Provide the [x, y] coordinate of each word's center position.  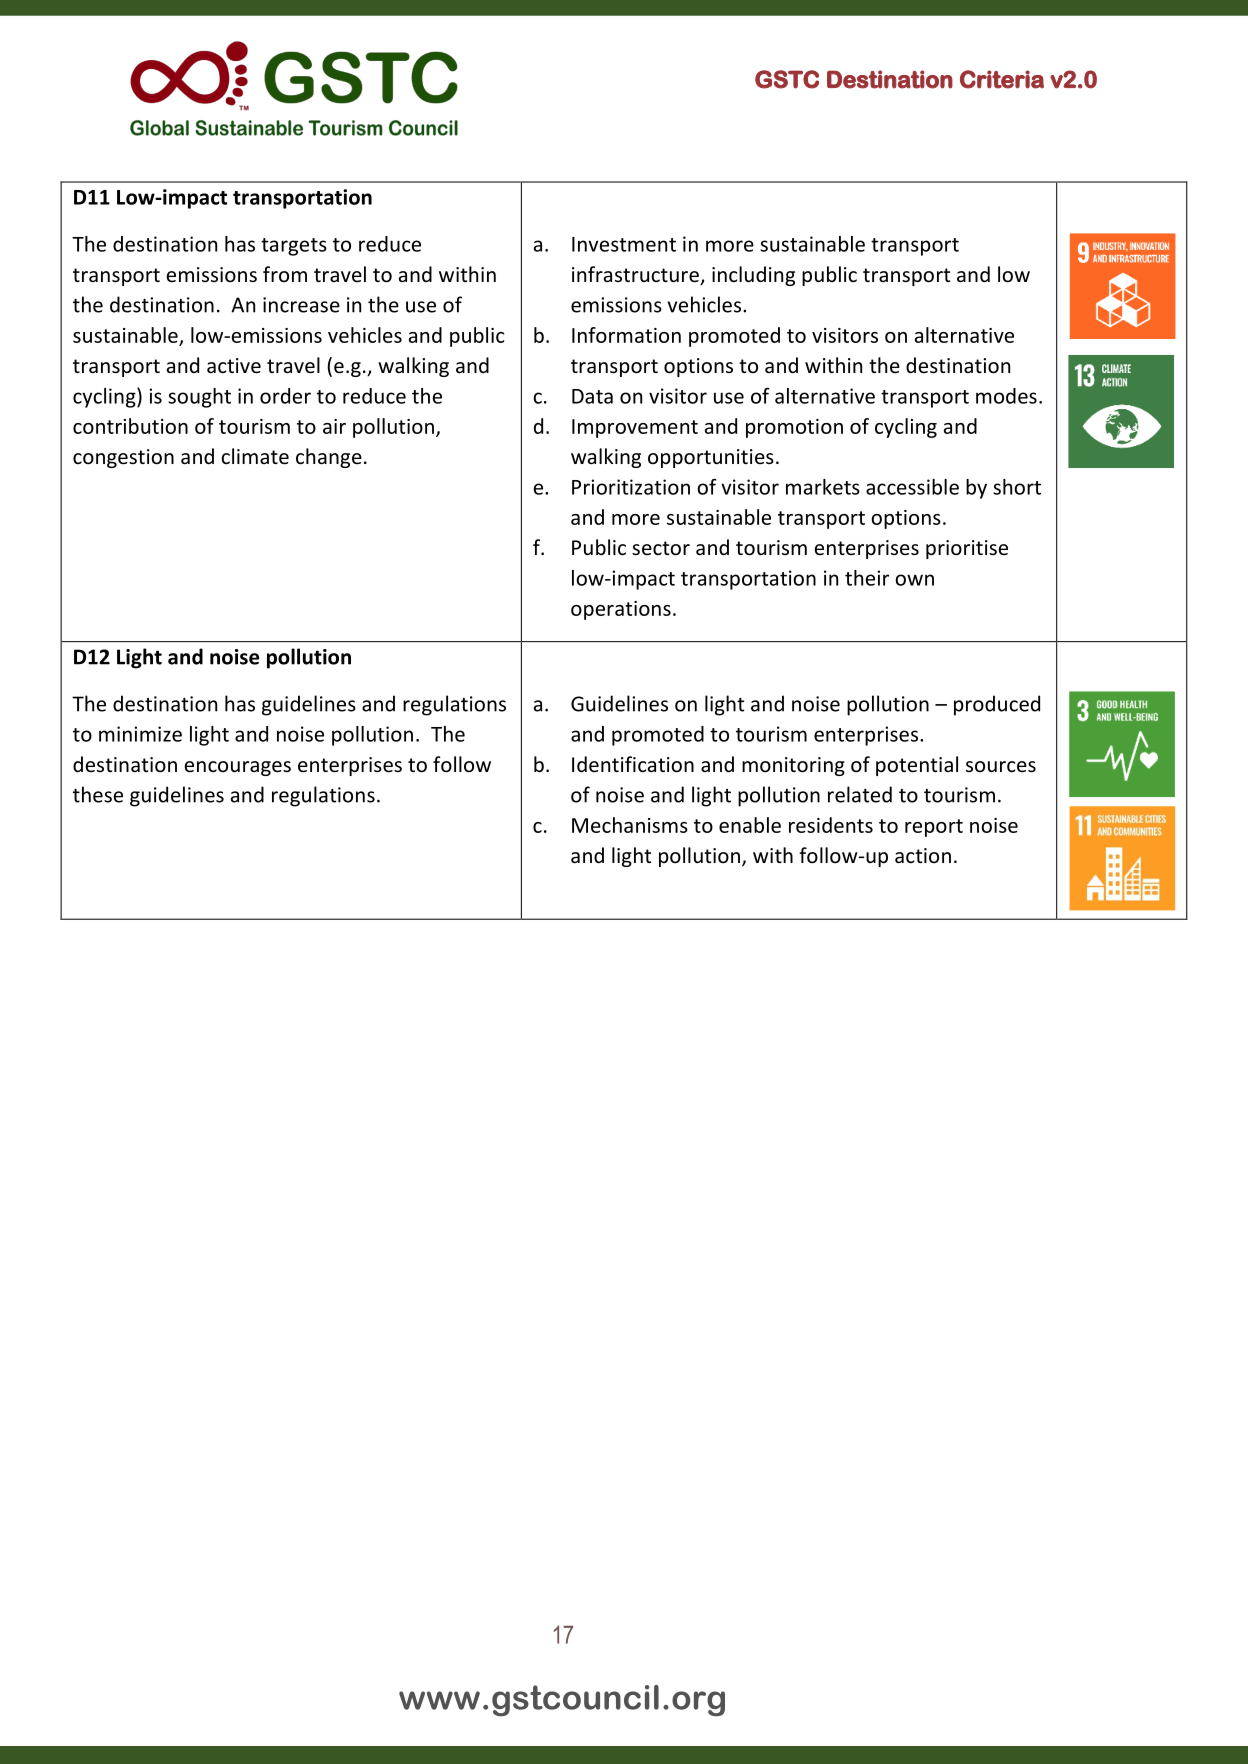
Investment [624, 244]
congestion [123, 458]
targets [294, 247]
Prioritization [631, 487]
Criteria [1002, 79]
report [934, 828]
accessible [912, 487]
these [98, 794]
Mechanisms [630, 825]
